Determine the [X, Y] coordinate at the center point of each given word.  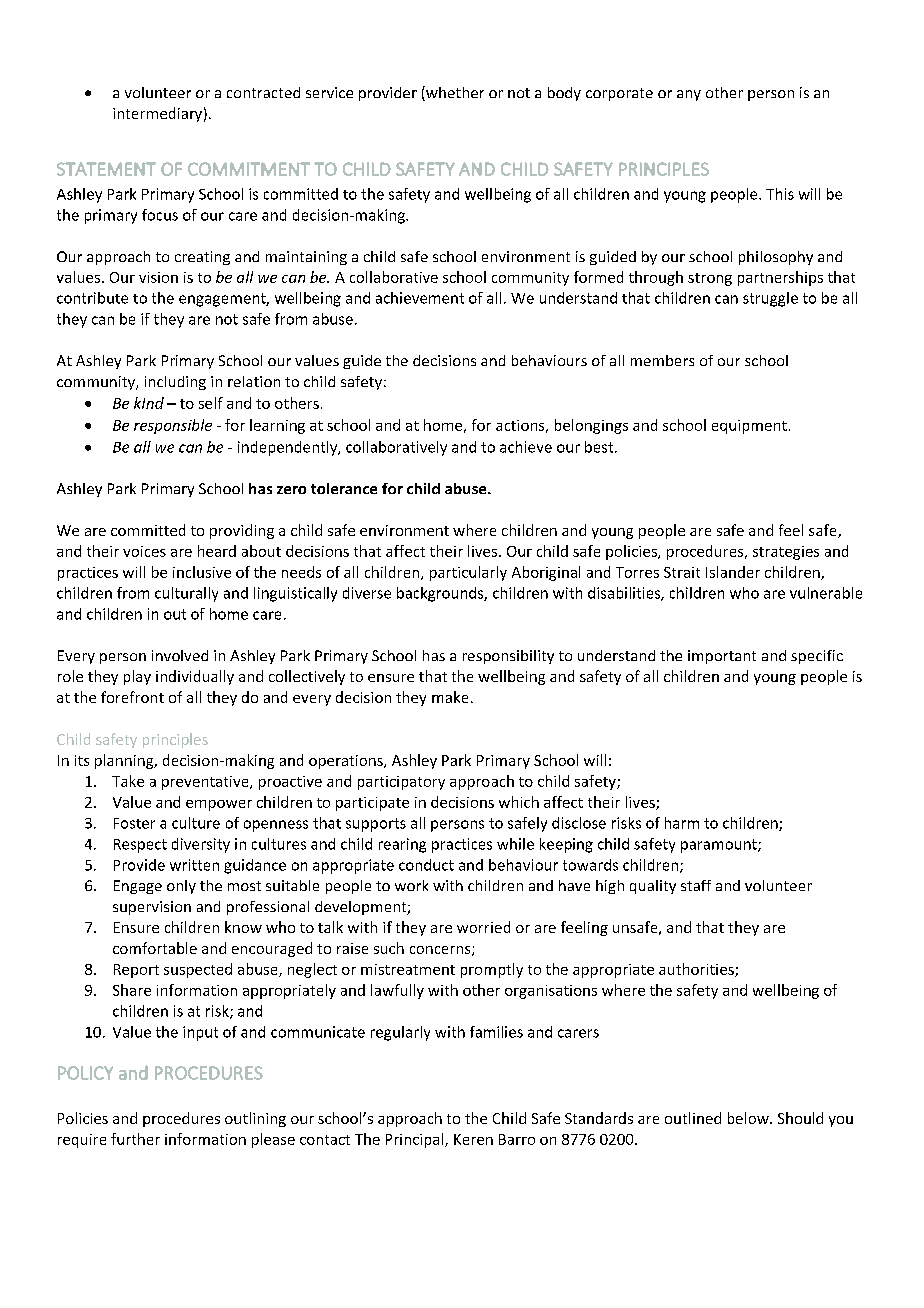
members [662, 360]
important [722, 657]
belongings [591, 426]
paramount [720, 846]
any [689, 95]
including [175, 383]
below [749, 1118]
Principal [416, 1140]
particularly [468, 573]
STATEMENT [106, 169]
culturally [186, 594]
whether [454, 93]
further [135, 1139]
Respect [140, 846]
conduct [426, 865]
